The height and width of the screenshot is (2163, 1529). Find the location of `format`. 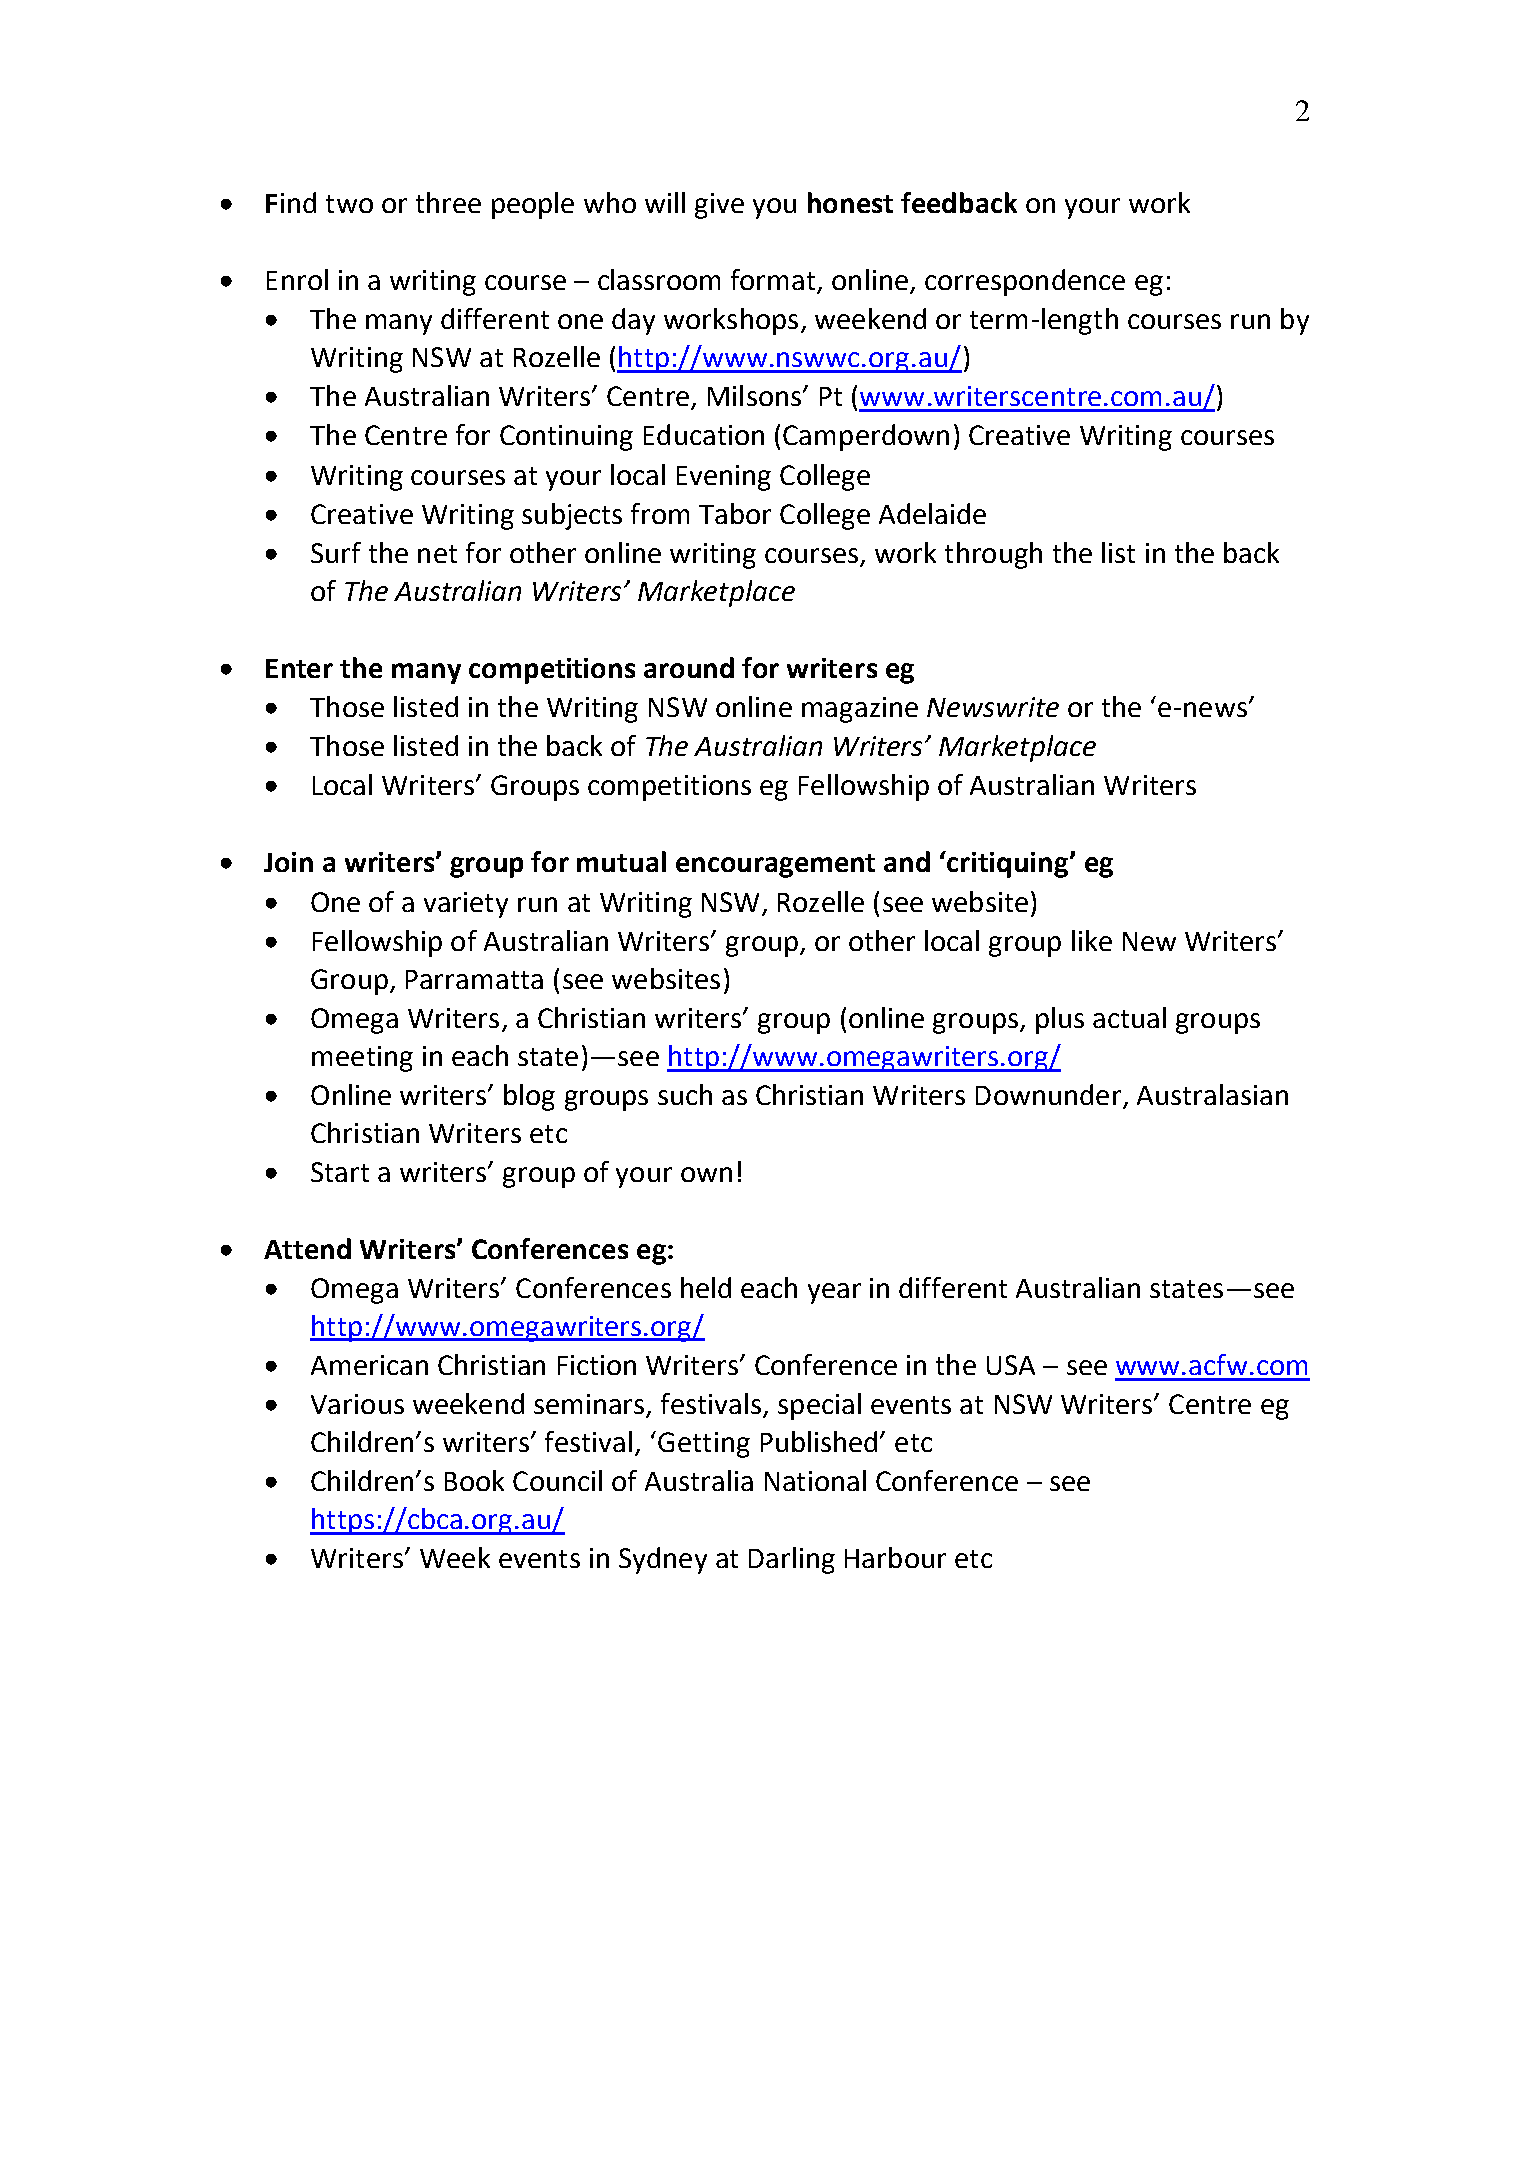

format is located at coordinates (774, 281).
